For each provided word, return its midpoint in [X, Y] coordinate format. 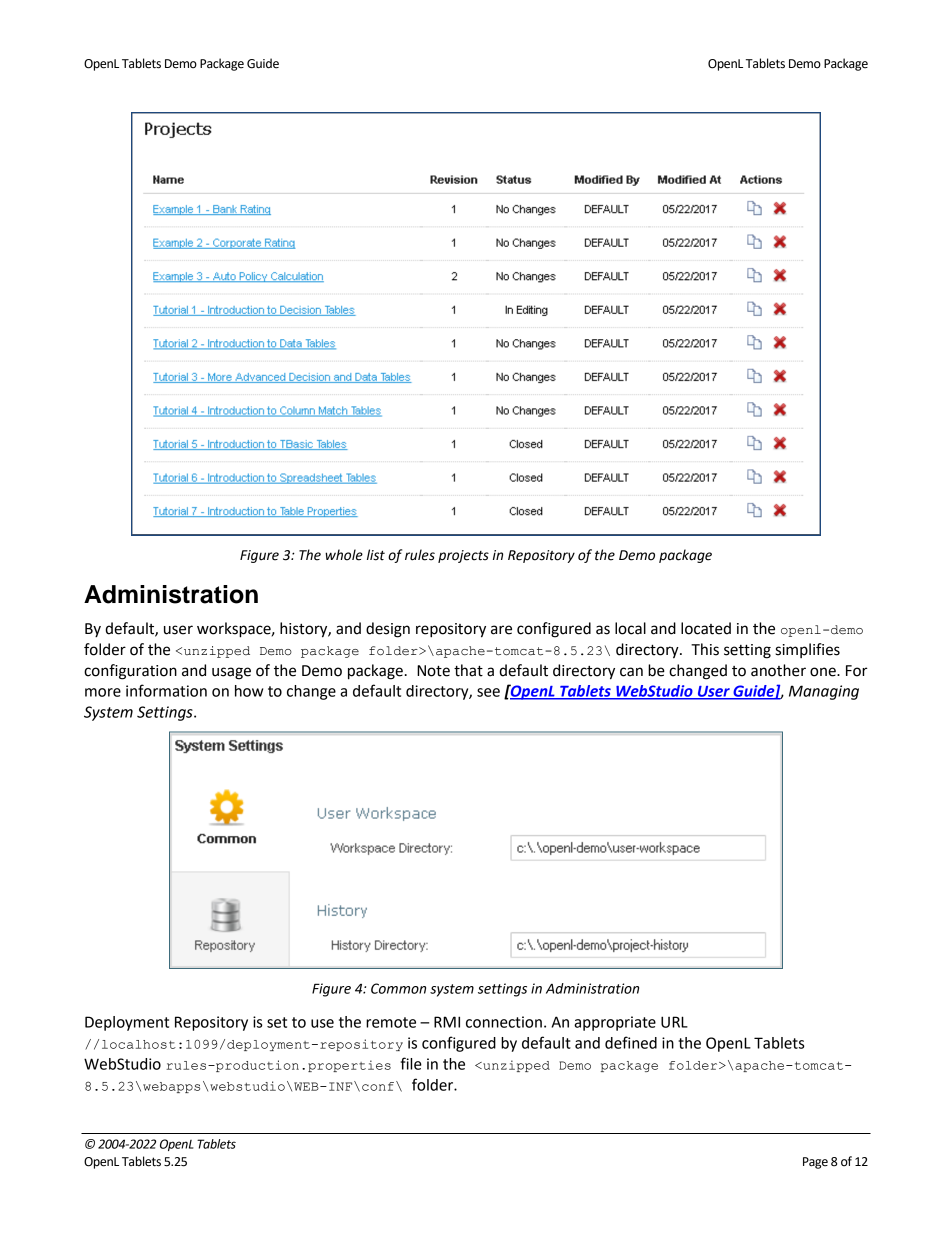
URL [674, 1022]
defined [631, 1042]
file [411, 1063]
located [706, 628]
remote [391, 1022]
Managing [824, 692]
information [166, 690]
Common [398, 988]
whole [344, 555]
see [488, 692]
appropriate [615, 1023]
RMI [447, 1022]
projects [463, 556]
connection [504, 1022]
